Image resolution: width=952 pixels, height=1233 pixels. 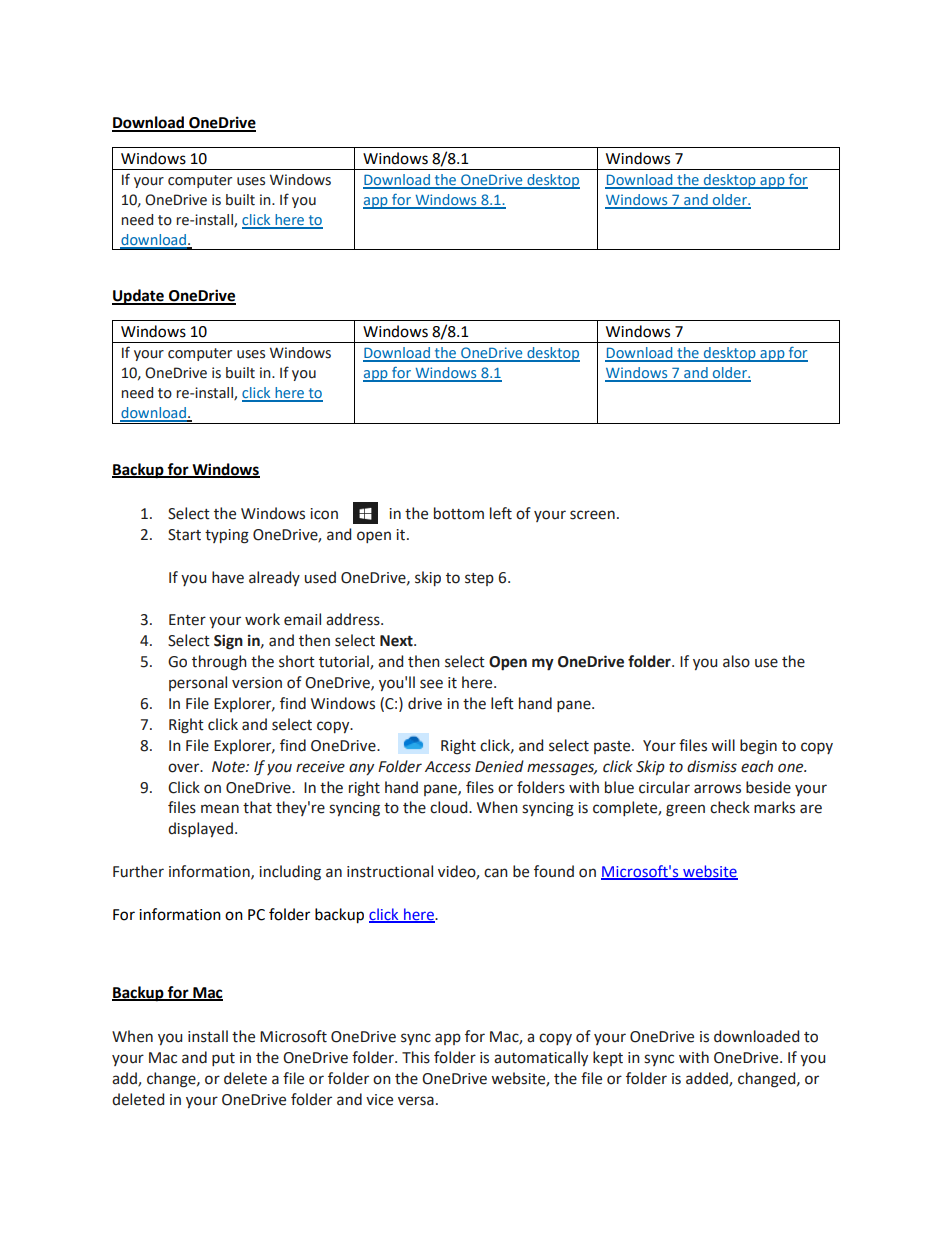 I want to click on Update, so click(x=139, y=297).
